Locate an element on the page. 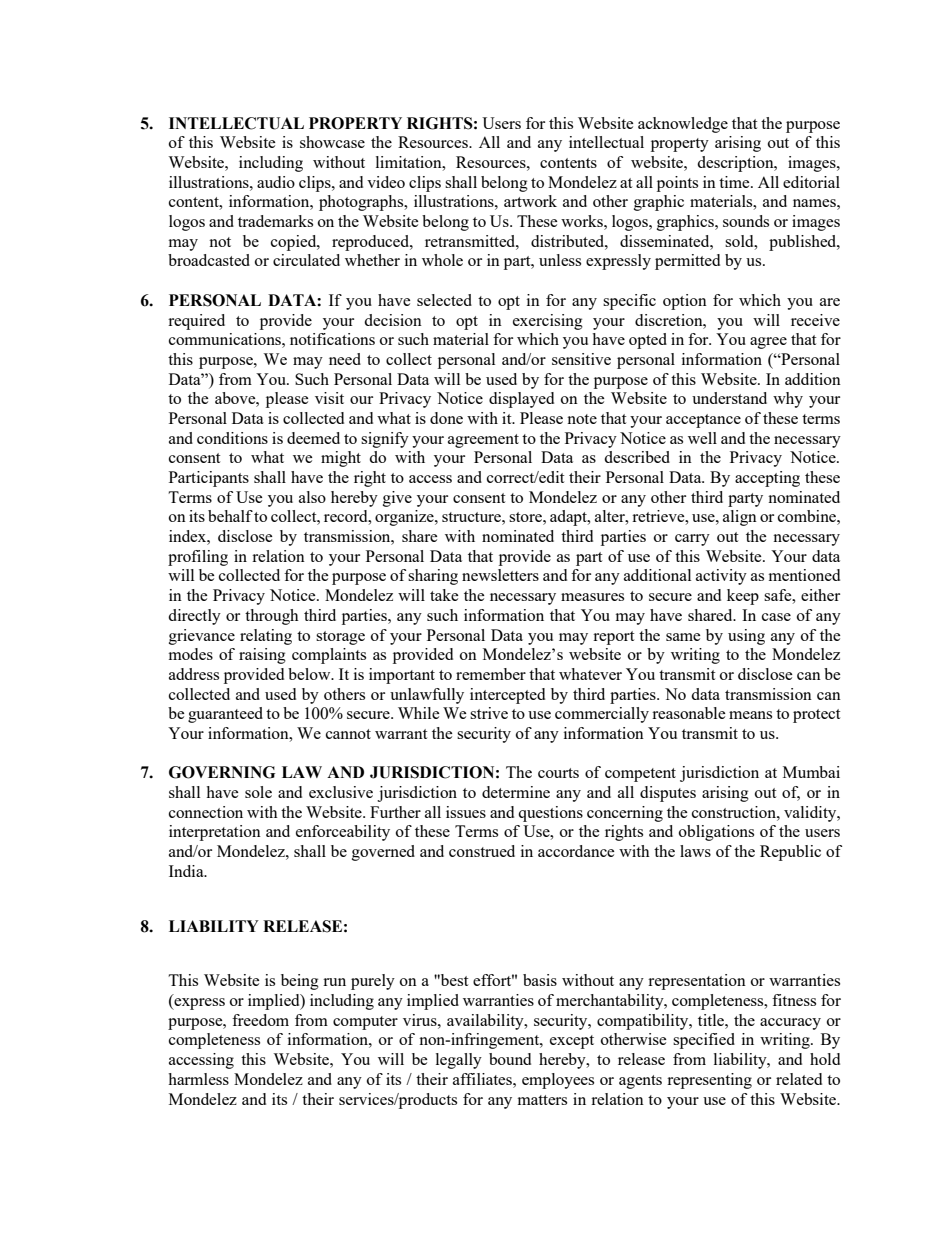 Image resolution: width=952 pixels, height=1233 pixels. harmless is located at coordinates (198, 1079).
